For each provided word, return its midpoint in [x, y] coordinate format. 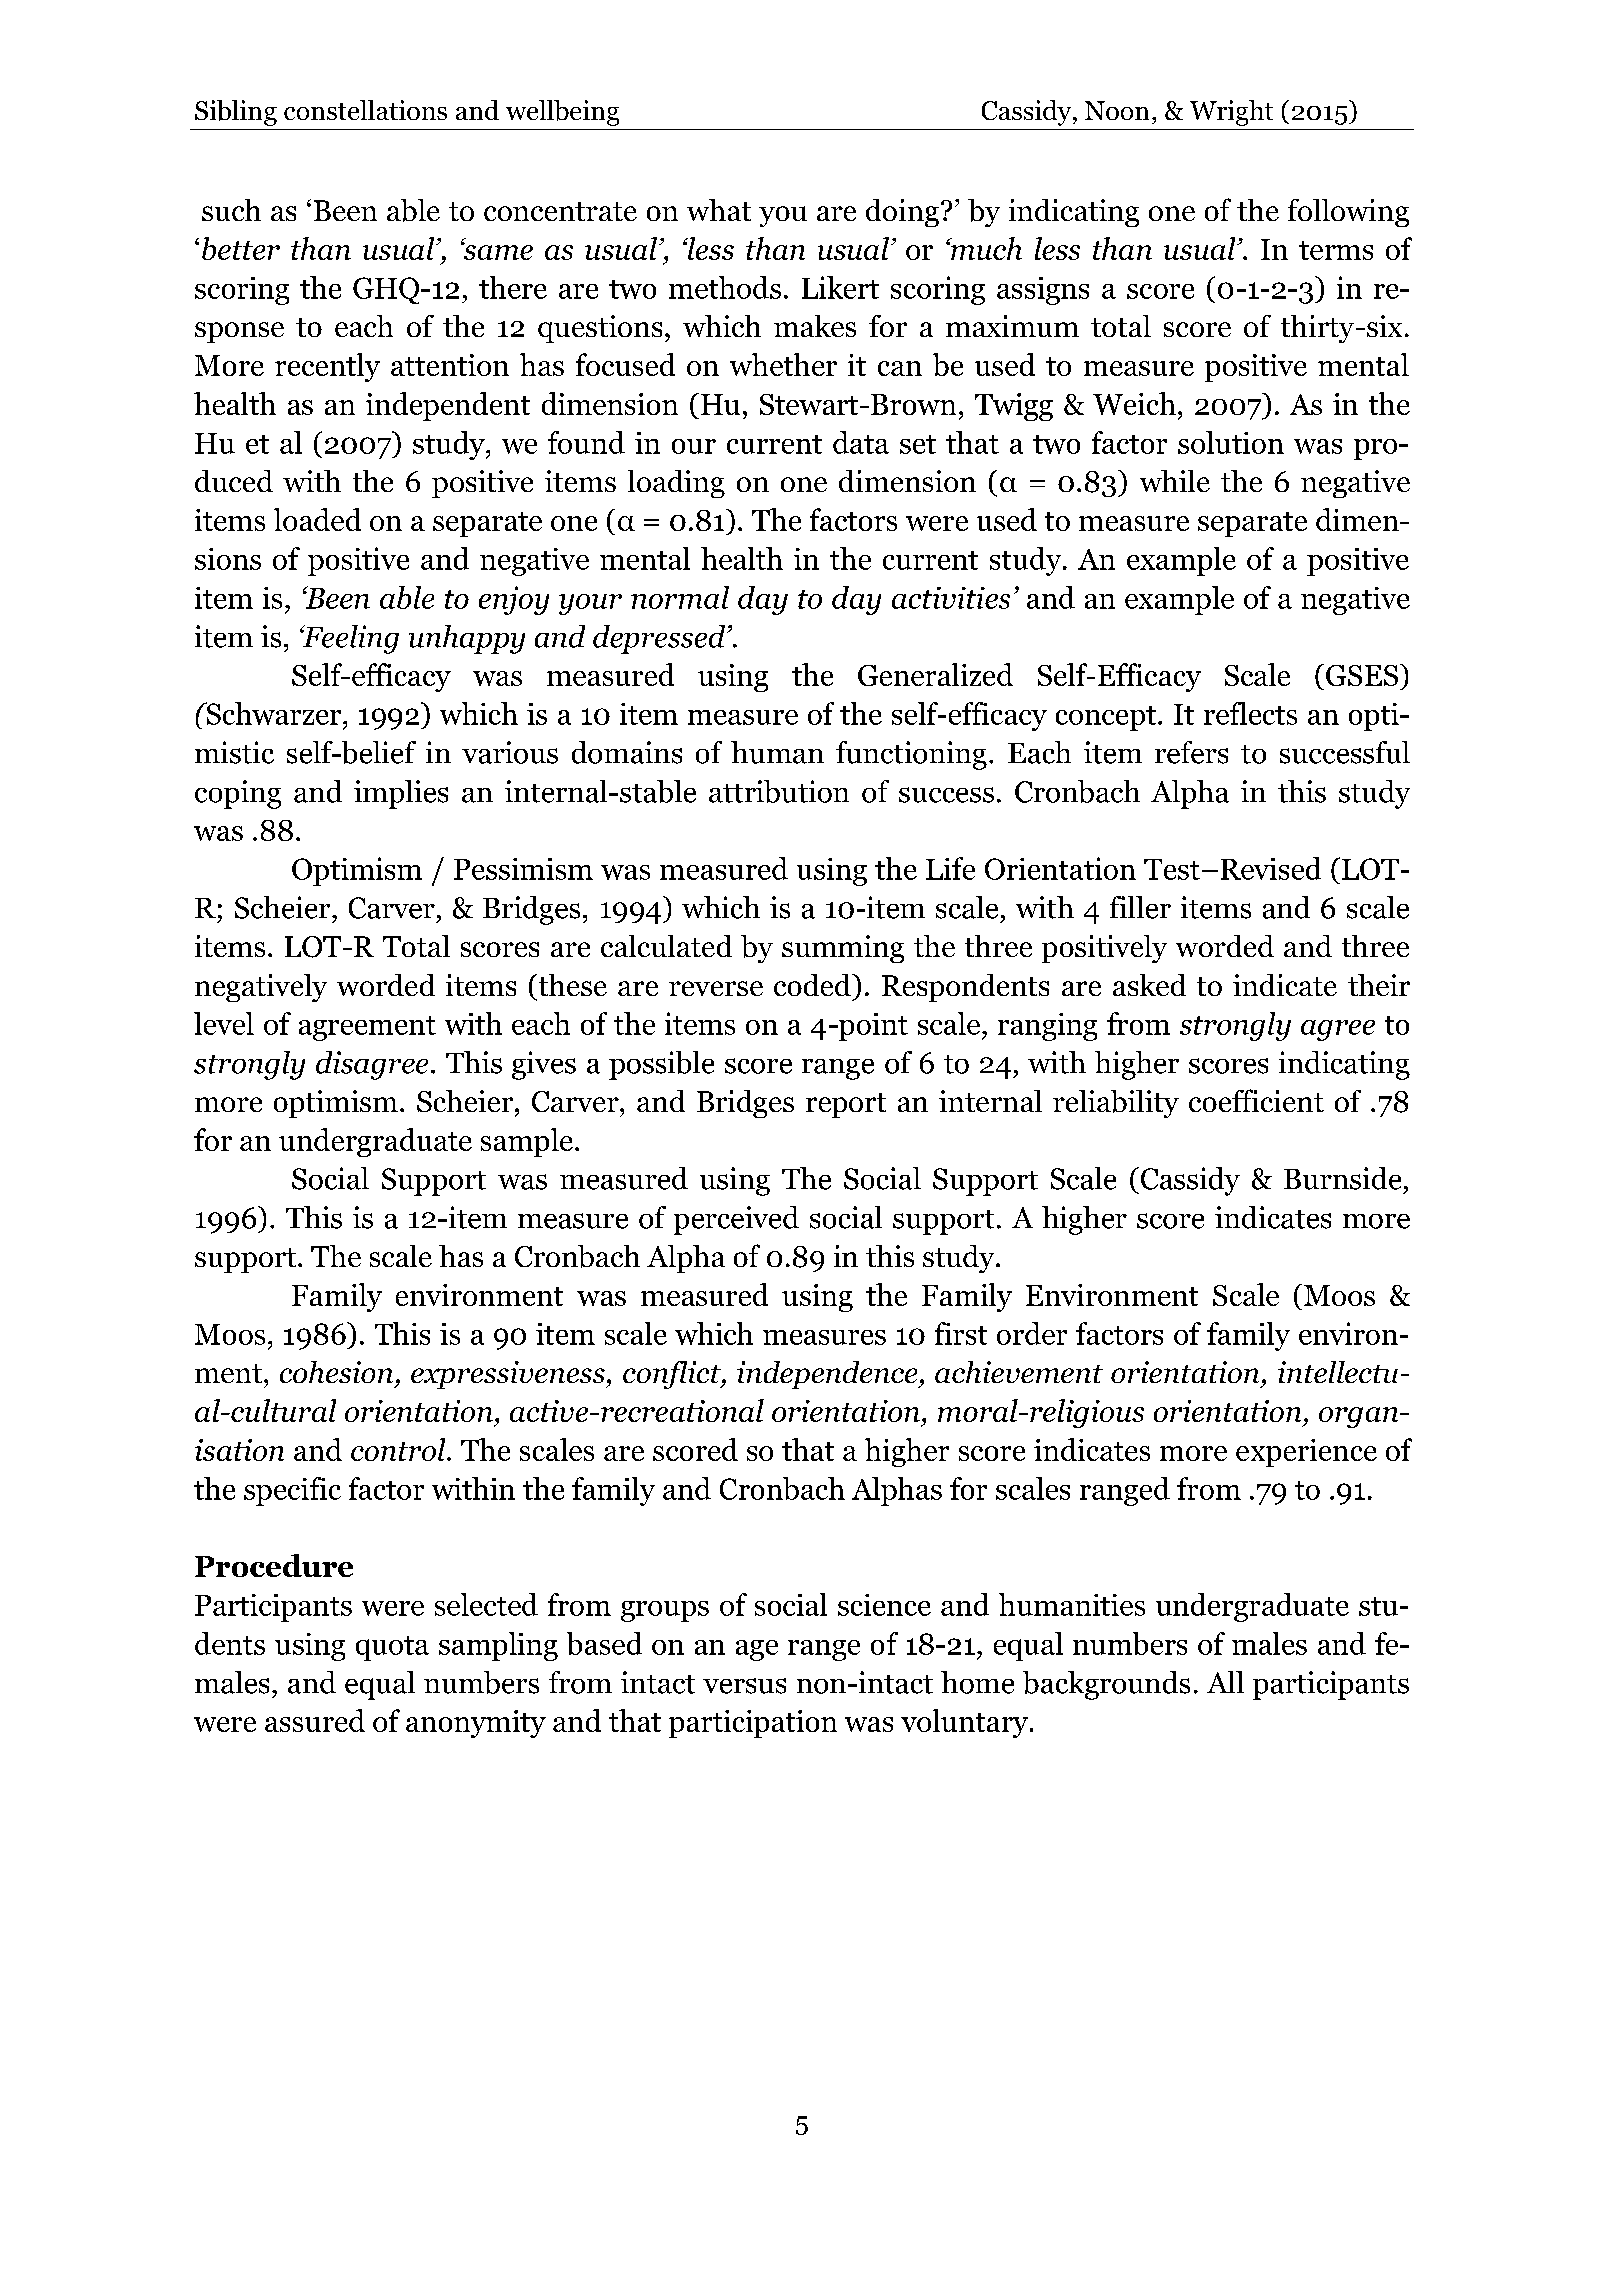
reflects [1250, 713]
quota [392, 1648]
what [719, 210]
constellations [365, 110]
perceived [736, 1220]
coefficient [1256, 1100]
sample [527, 1142]
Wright [1231, 113]
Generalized [935, 674]
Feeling [349, 639]
